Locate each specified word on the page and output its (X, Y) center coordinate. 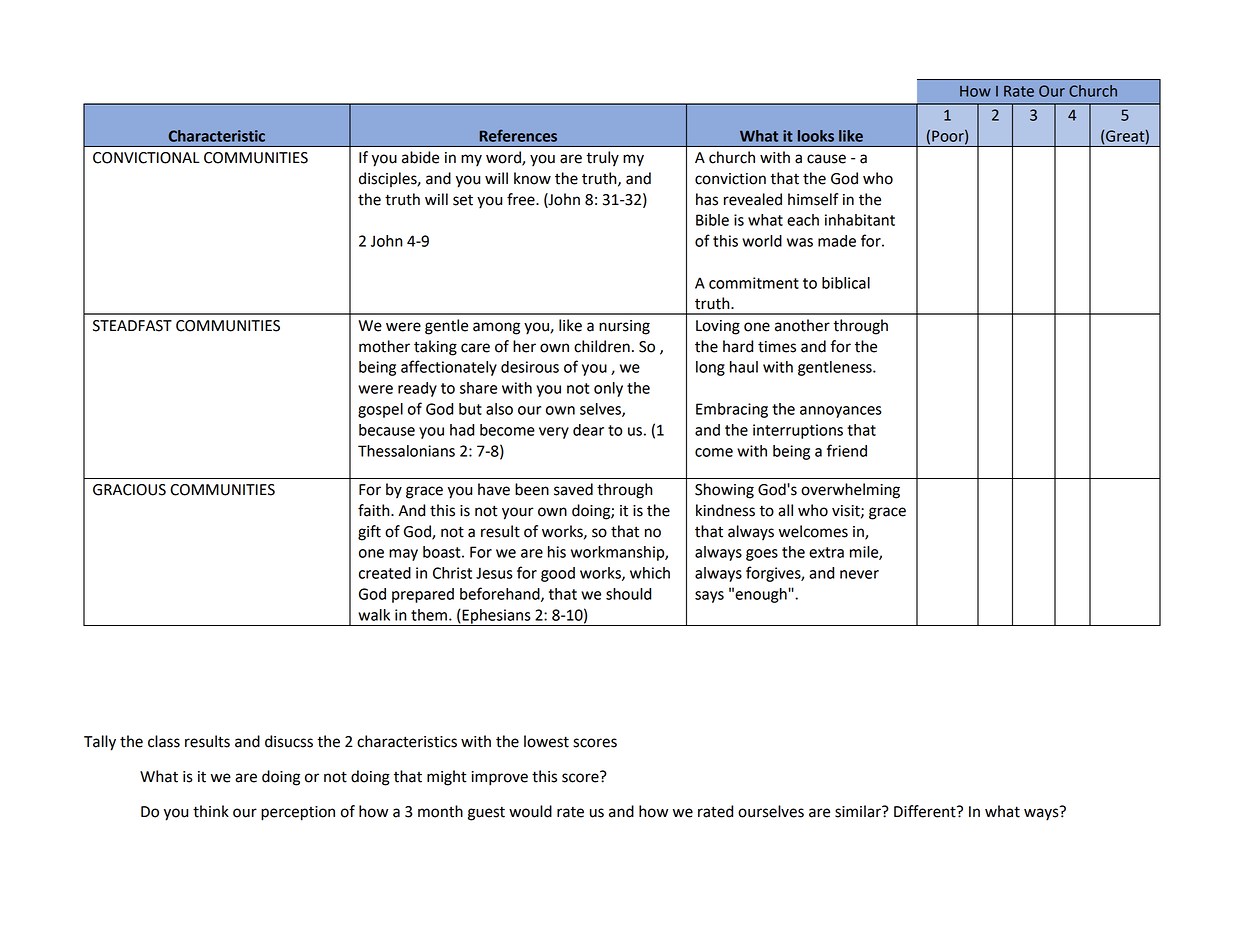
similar (859, 811)
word (504, 158)
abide (420, 157)
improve (499, 778)
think (211, 811)
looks (816, 136)
